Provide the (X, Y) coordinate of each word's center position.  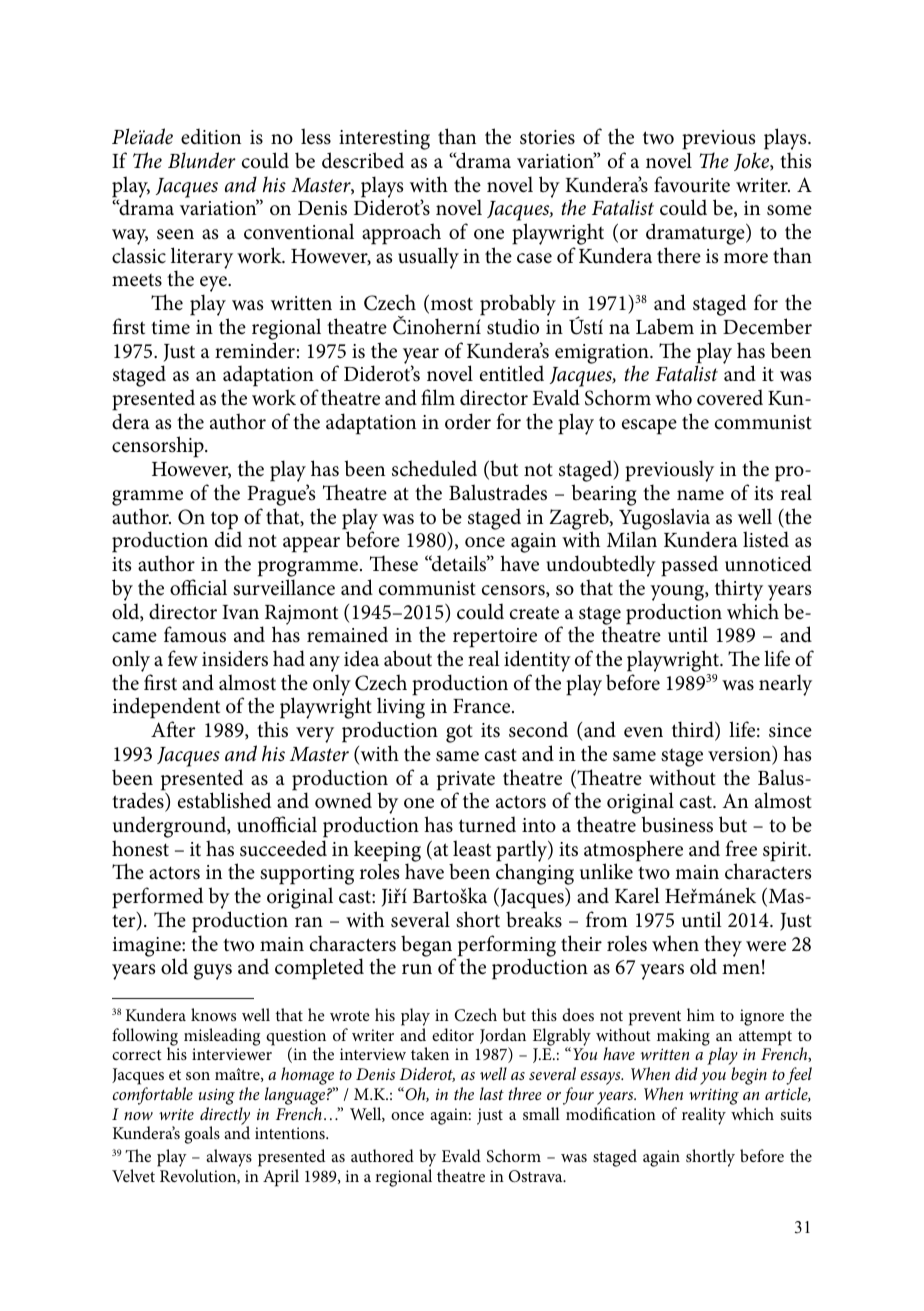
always (229, 1158)
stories (547, 137)
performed (157, 898)
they (722, 947)
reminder (255, 350)
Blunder (202, 160)
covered (730, 397)
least (472, 848)
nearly (785, 685)
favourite (692, 184)
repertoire (495, 638)
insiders (235, 658)
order (468, 421)
